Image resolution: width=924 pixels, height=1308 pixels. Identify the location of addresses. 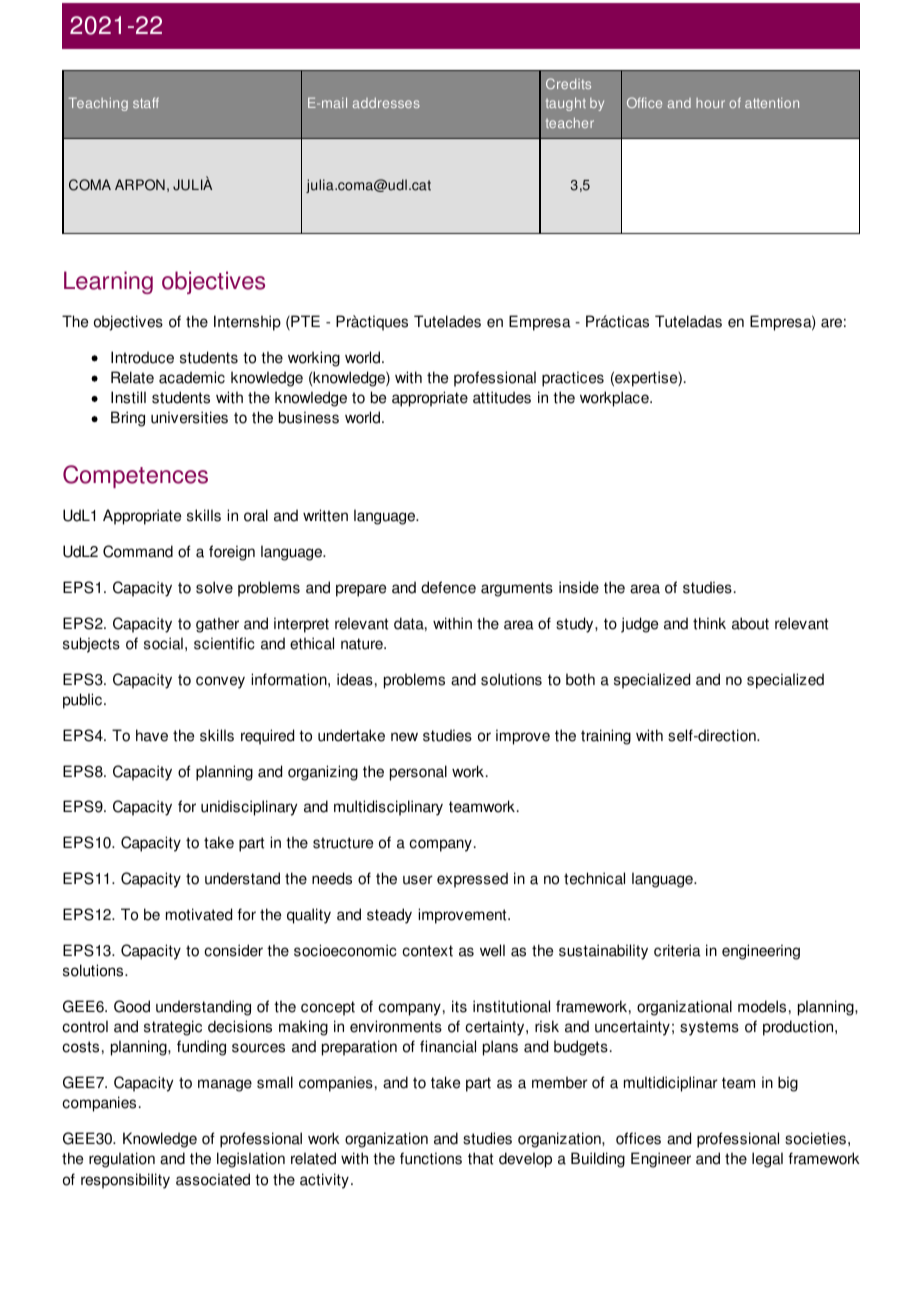
(386, 103).
